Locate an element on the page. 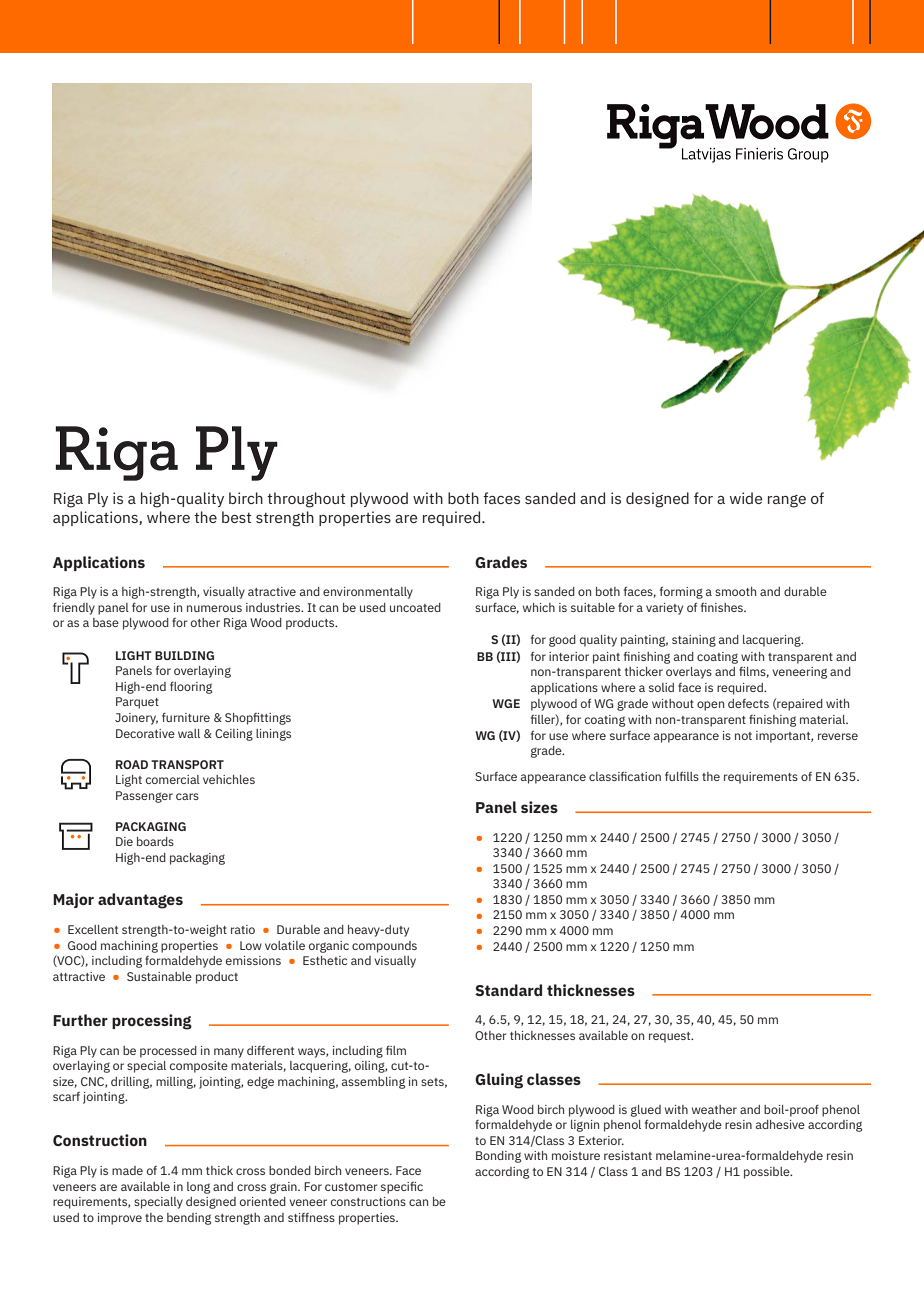 The image size is (924, 1308). best is located at coordinates (237, 517).
